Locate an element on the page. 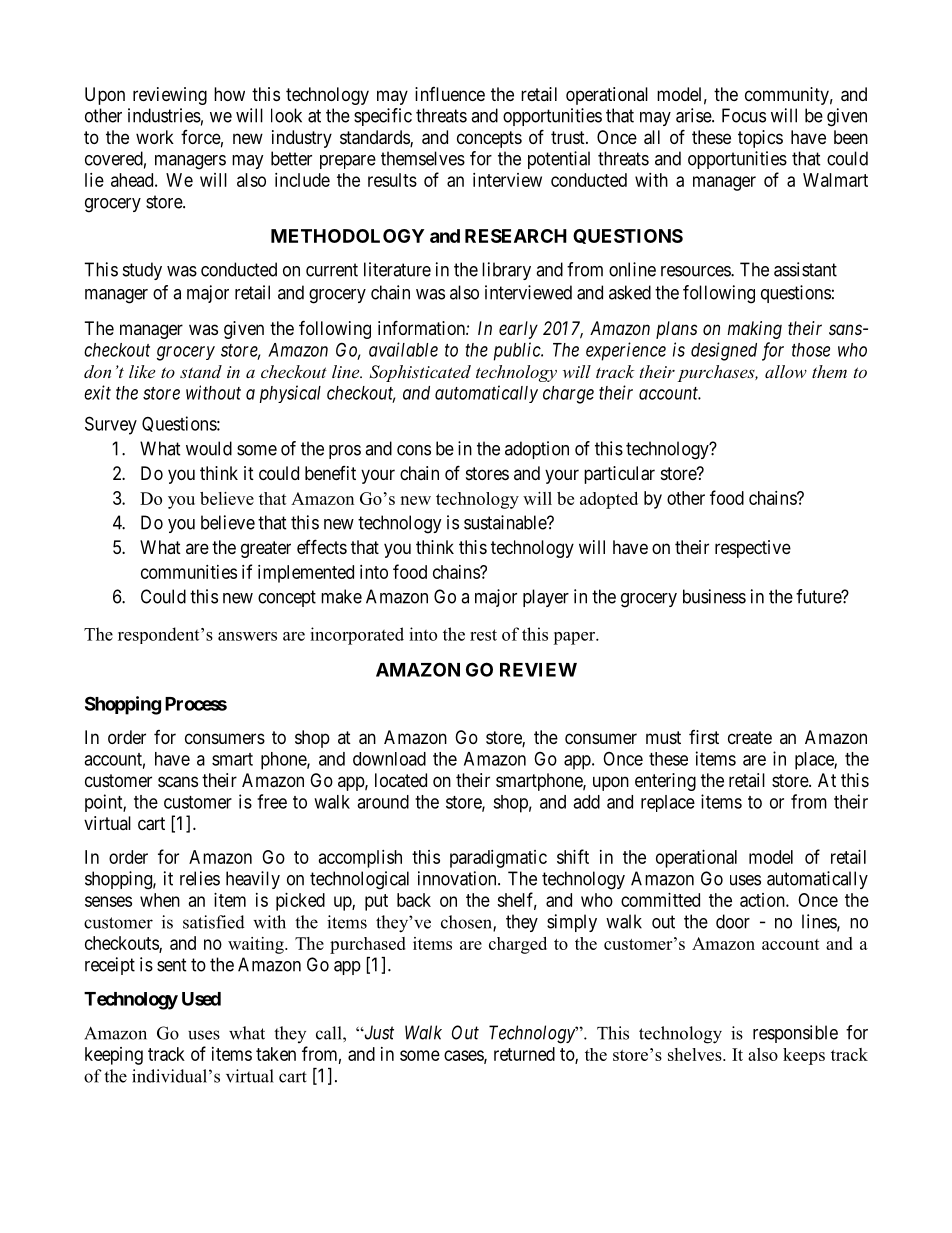 The height and width of the document is (1233, 952). scans is located at coordinates (178, 782).
